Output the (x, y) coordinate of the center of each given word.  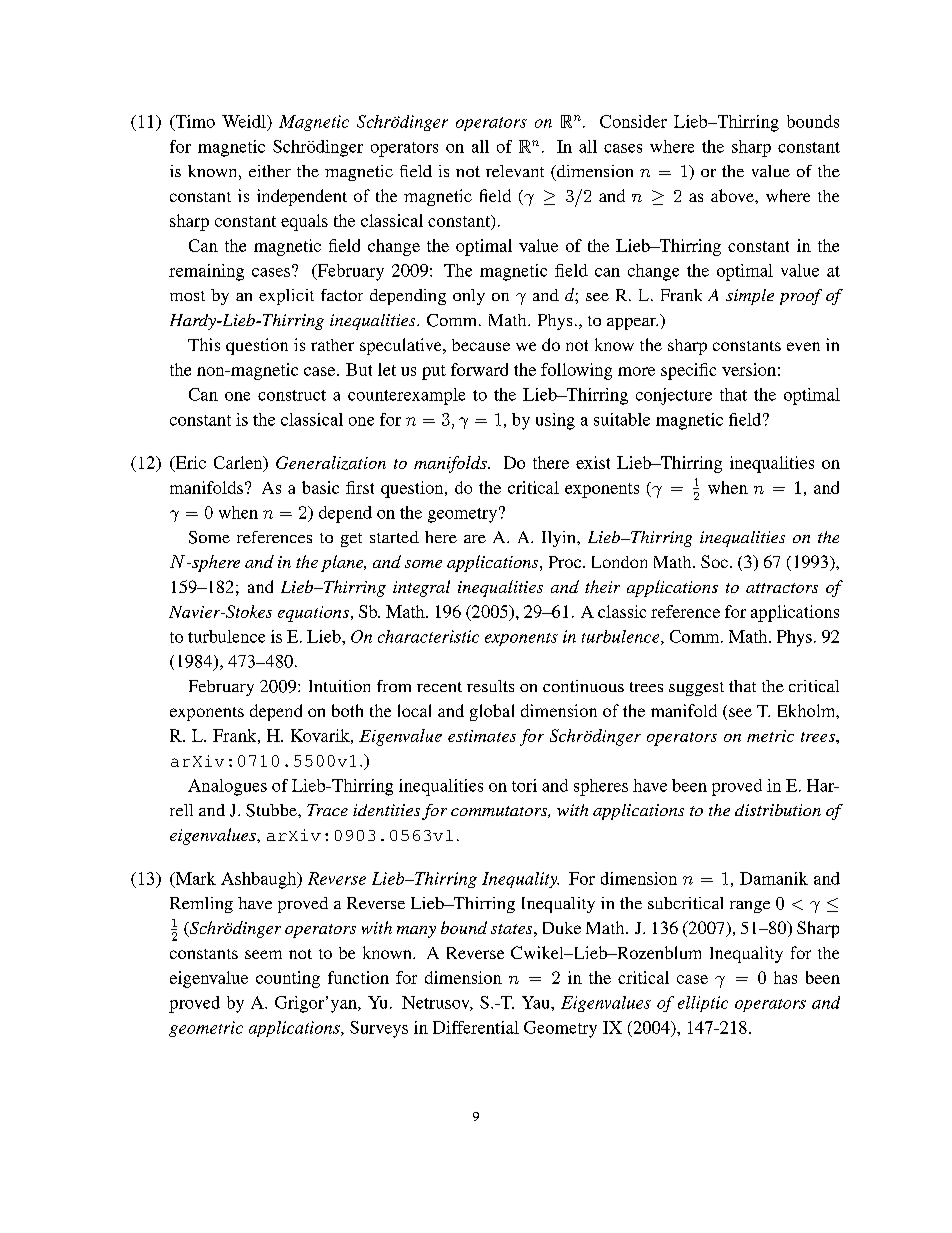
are (475, 539)
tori (524, 785)
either (270, 171)
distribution (778, 810)
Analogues (227, 787)
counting (288, 979)
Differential (476, 1027)
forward (479, 369)
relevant (515, 171)
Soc (714, 561)
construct (292, 395)
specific (688, 371)
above (733, 195)
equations (313, 614)
